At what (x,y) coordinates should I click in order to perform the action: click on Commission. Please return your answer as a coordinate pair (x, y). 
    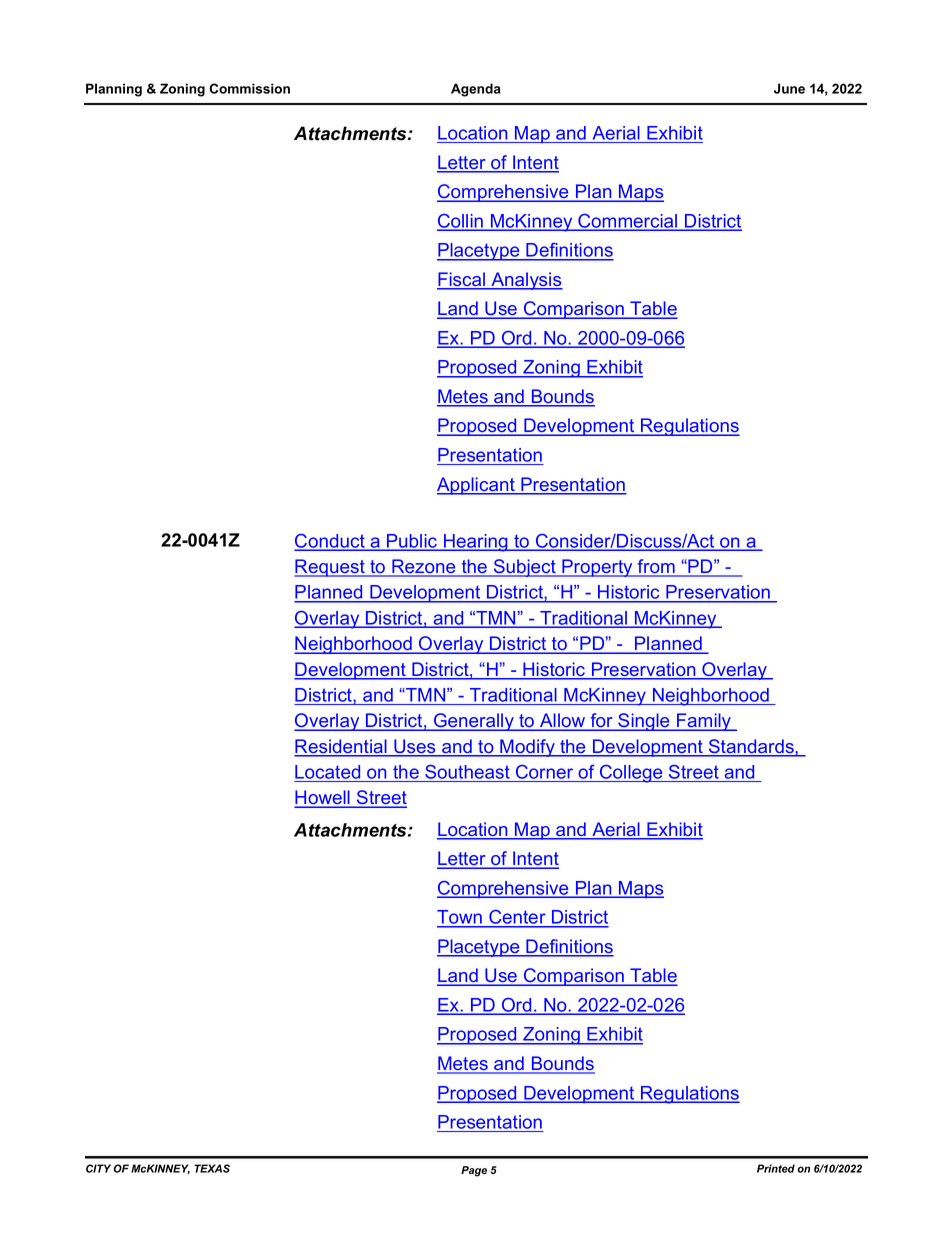
    Looking at the image, I should click on (249, 88).
